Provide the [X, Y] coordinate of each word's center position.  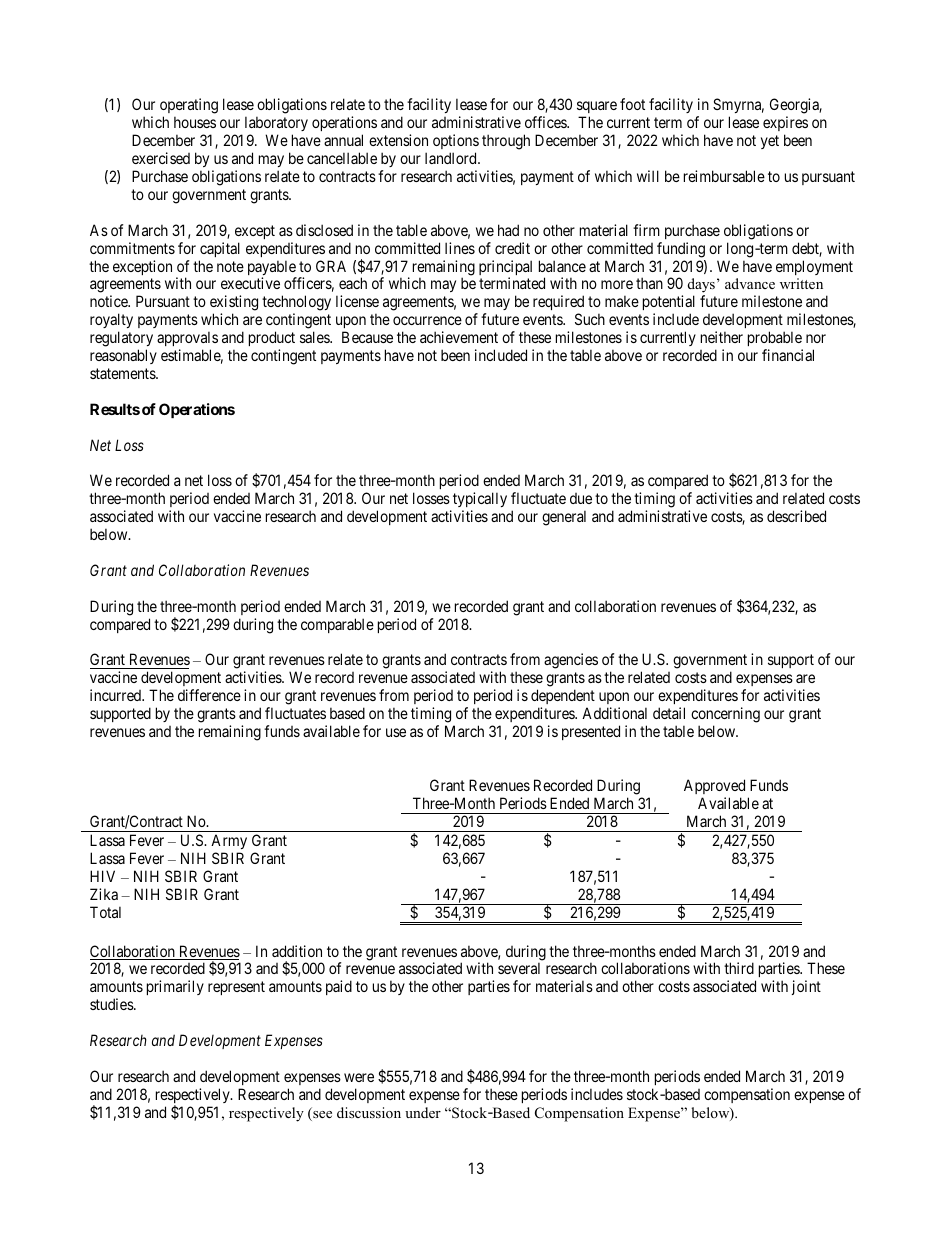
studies [112, 1004]
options [456, 143]
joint [806, 987]
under [423, 1112]
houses [195, 122]
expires [785, 125]
